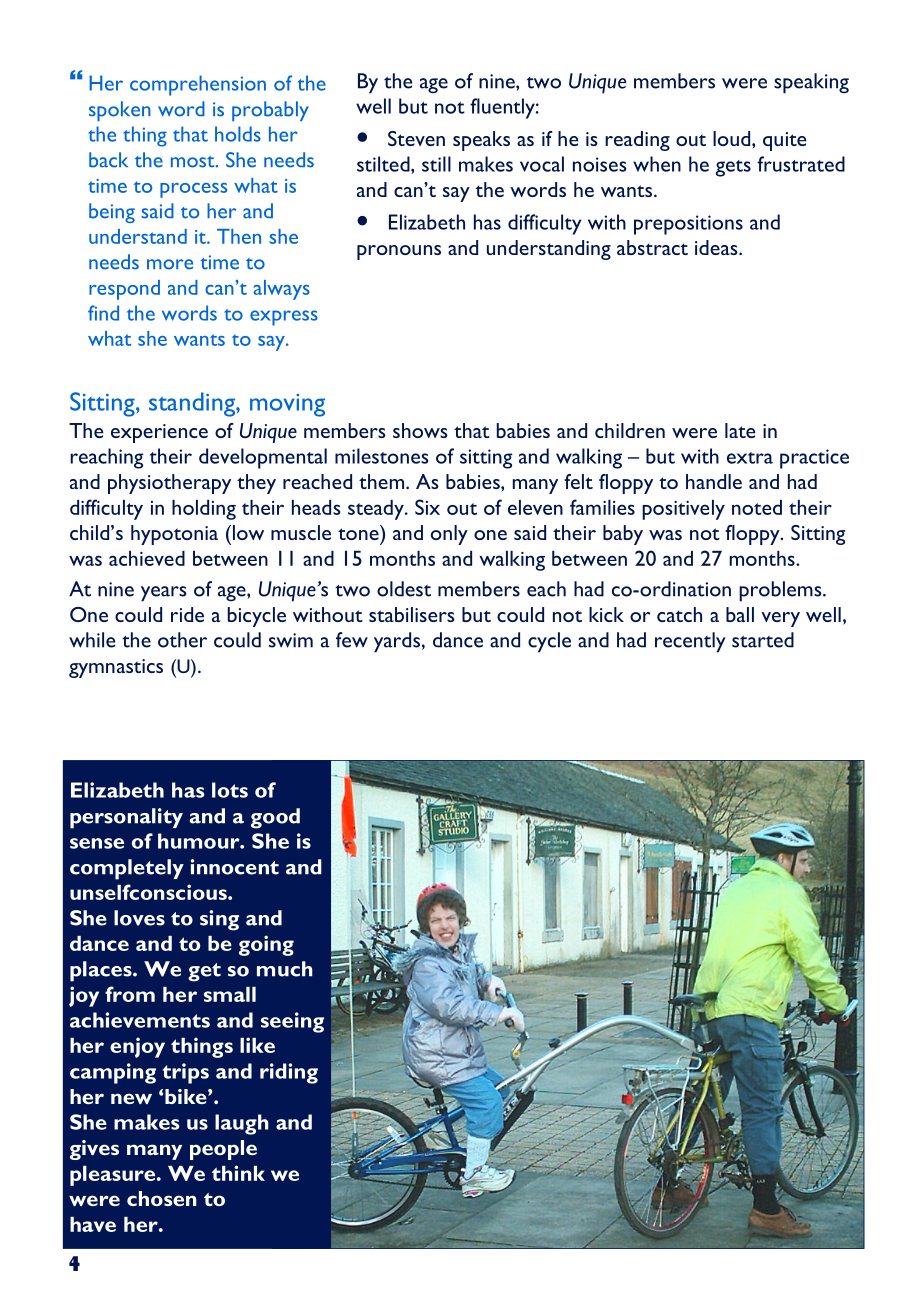 The width and height of the document is (924, 1310). What do you see at coordinates (740, 430) in the document?
I see `late` at bounding box center [740, 430].
